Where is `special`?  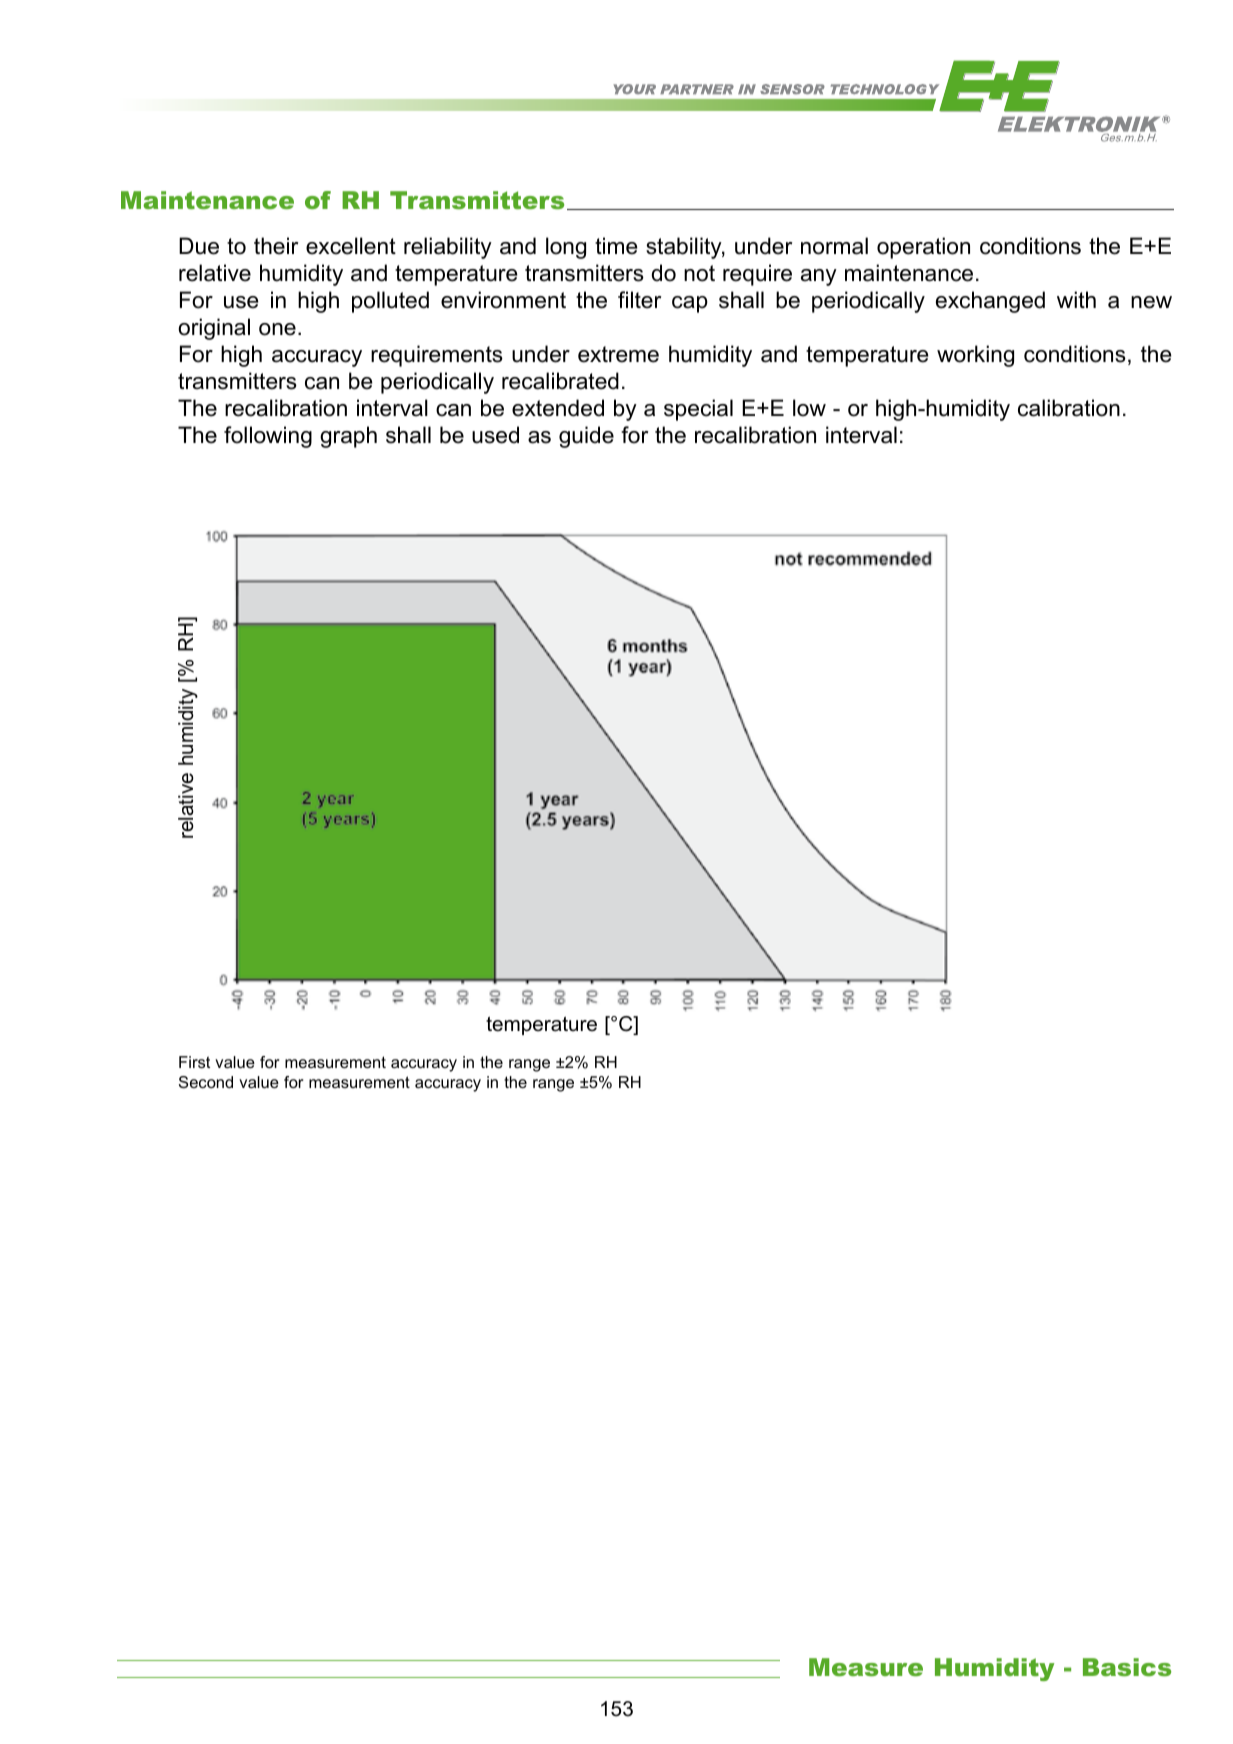
special is located at coordinates (698, 410).
